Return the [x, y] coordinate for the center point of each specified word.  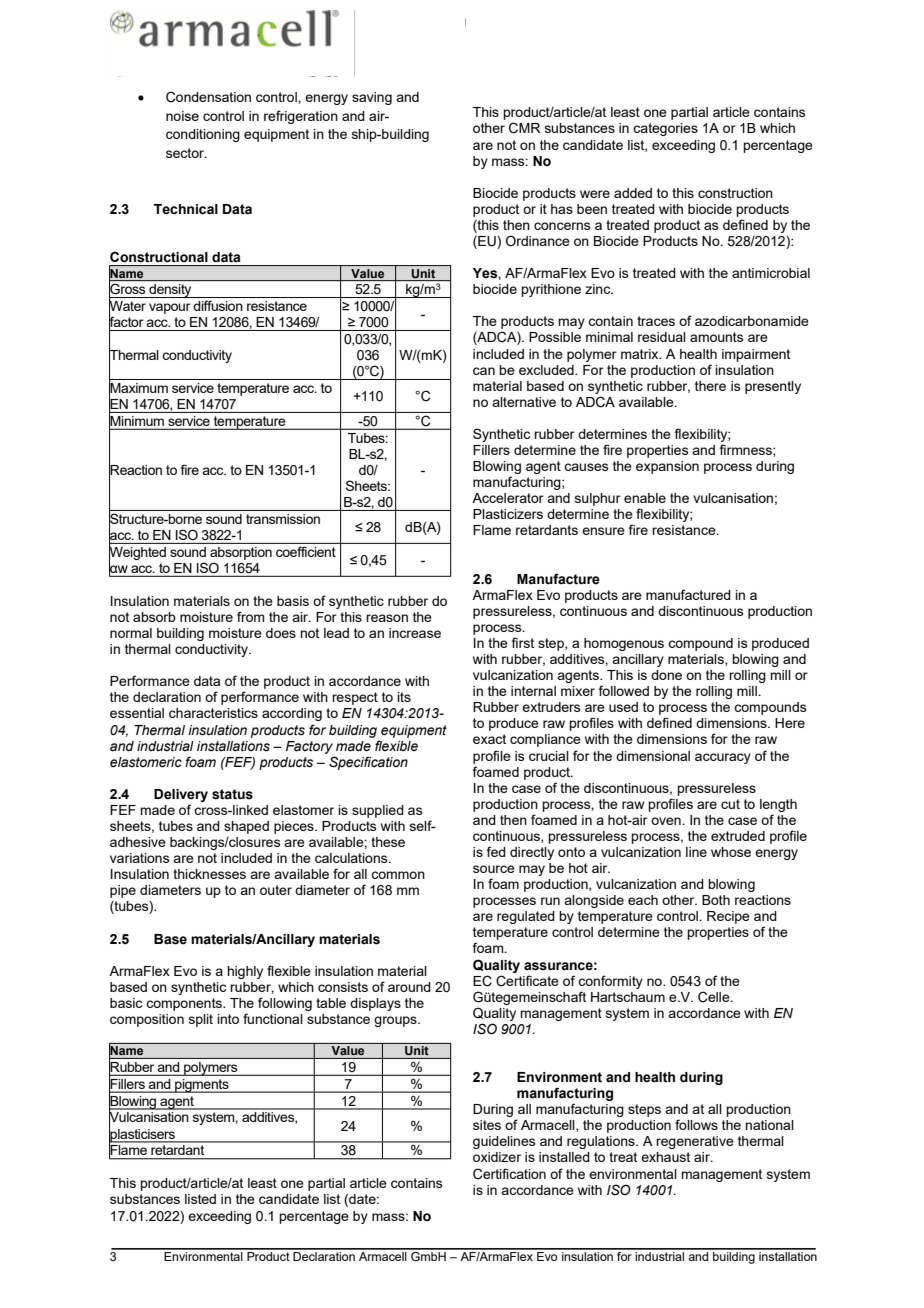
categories [665, 129]
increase [415, 633]
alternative [524, 402]
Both [716, 900]
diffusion [218, 305]
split [201, 1020]
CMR [524, 128]
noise [182, 116]
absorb [154, 617]
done [666, 675]
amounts [717, 337]
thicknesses [209, 874]
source [494, 869]
